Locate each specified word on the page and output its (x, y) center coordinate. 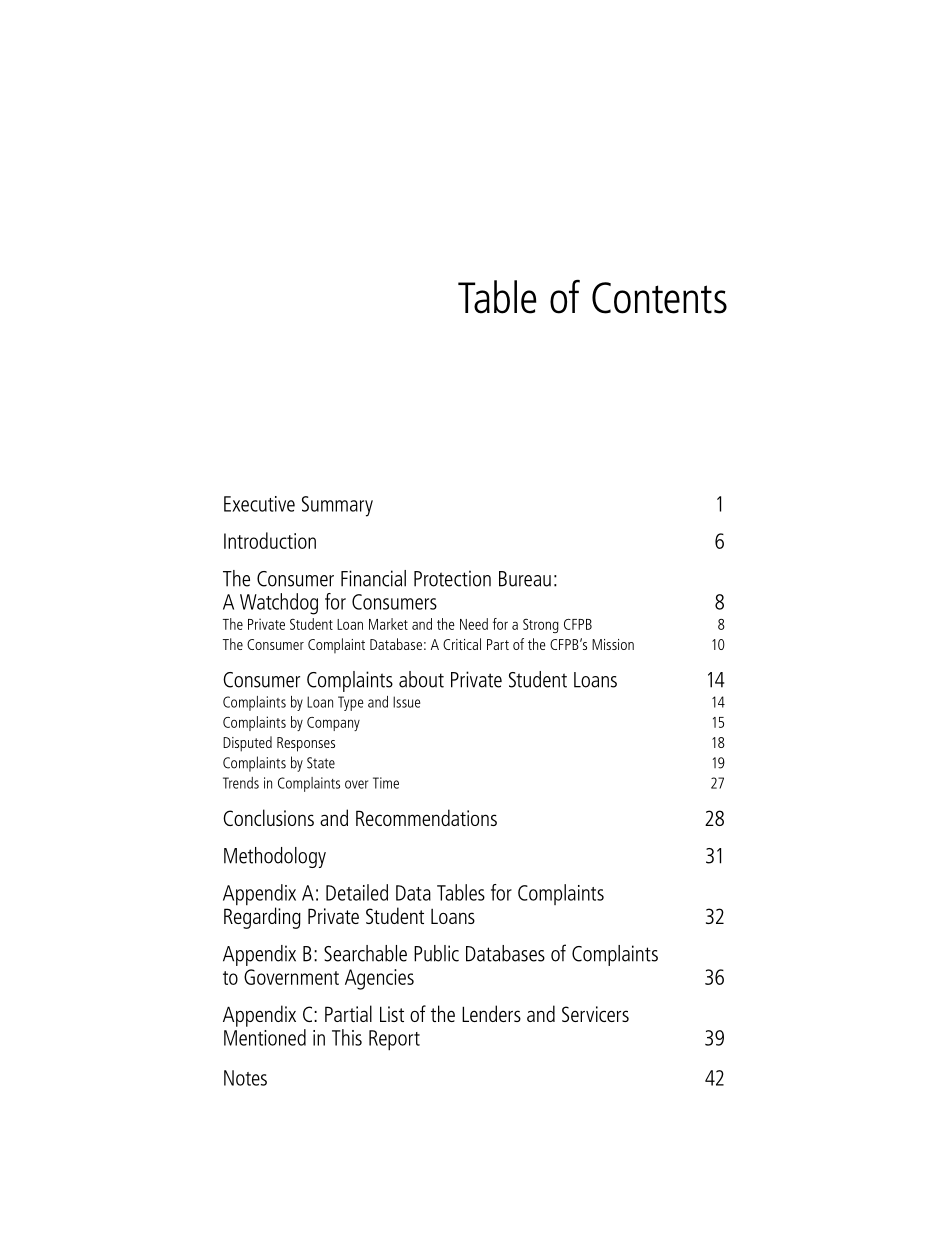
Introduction (270, 540)
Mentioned (265, 1037)
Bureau (525, 579)
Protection (452, 578)
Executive (259, 504)
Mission (613, 644)
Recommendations (426, 817)
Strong (541, 626)
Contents (659, 298)
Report (394, 1040)
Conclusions (268, 817)
